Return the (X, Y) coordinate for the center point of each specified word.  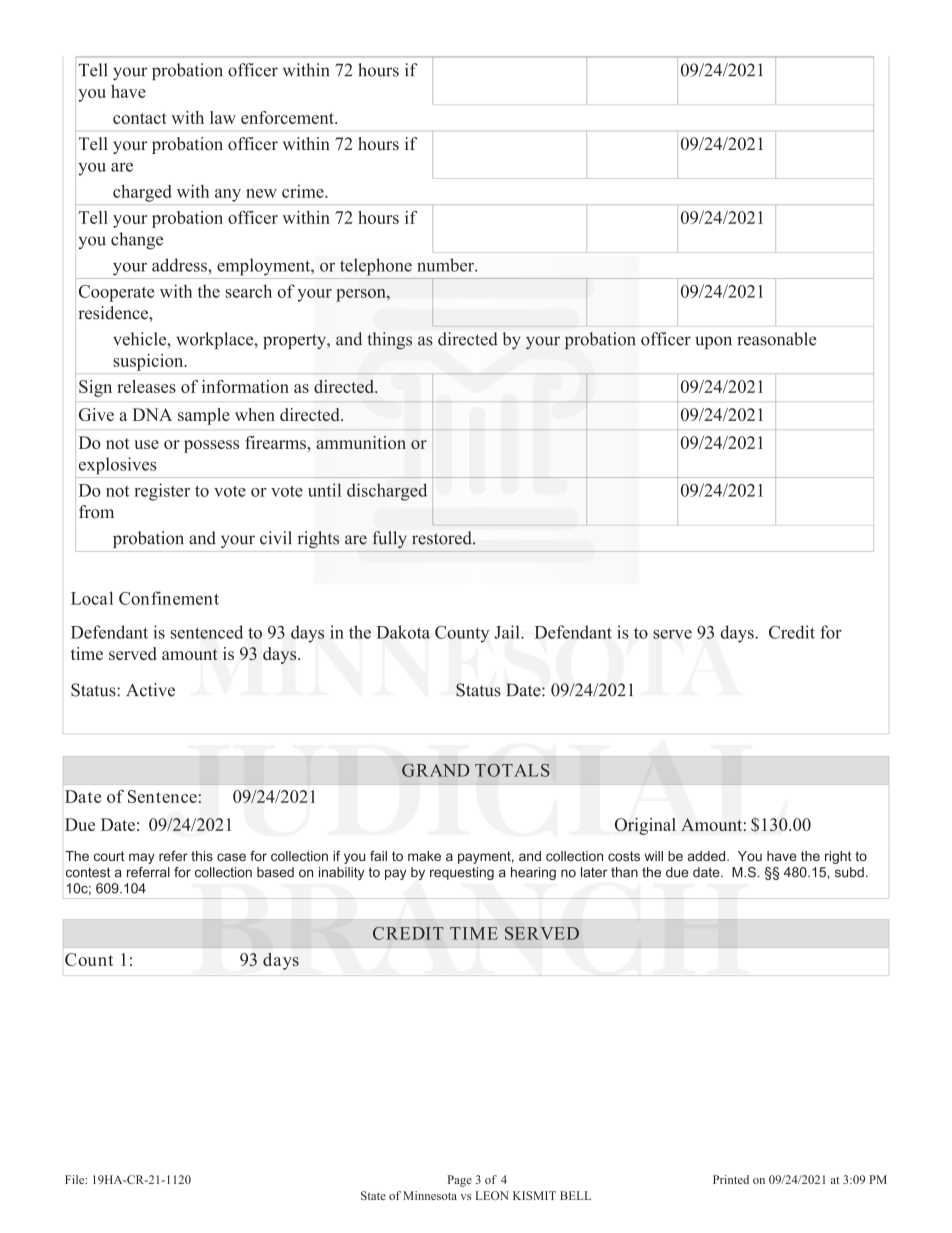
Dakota (403, 632)
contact (140, 118)
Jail (508, 632)
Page (460, 1181)
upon (714, 342)
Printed (731, 1179)
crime (304, 191)
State (373, 1195)
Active (150, 690)
